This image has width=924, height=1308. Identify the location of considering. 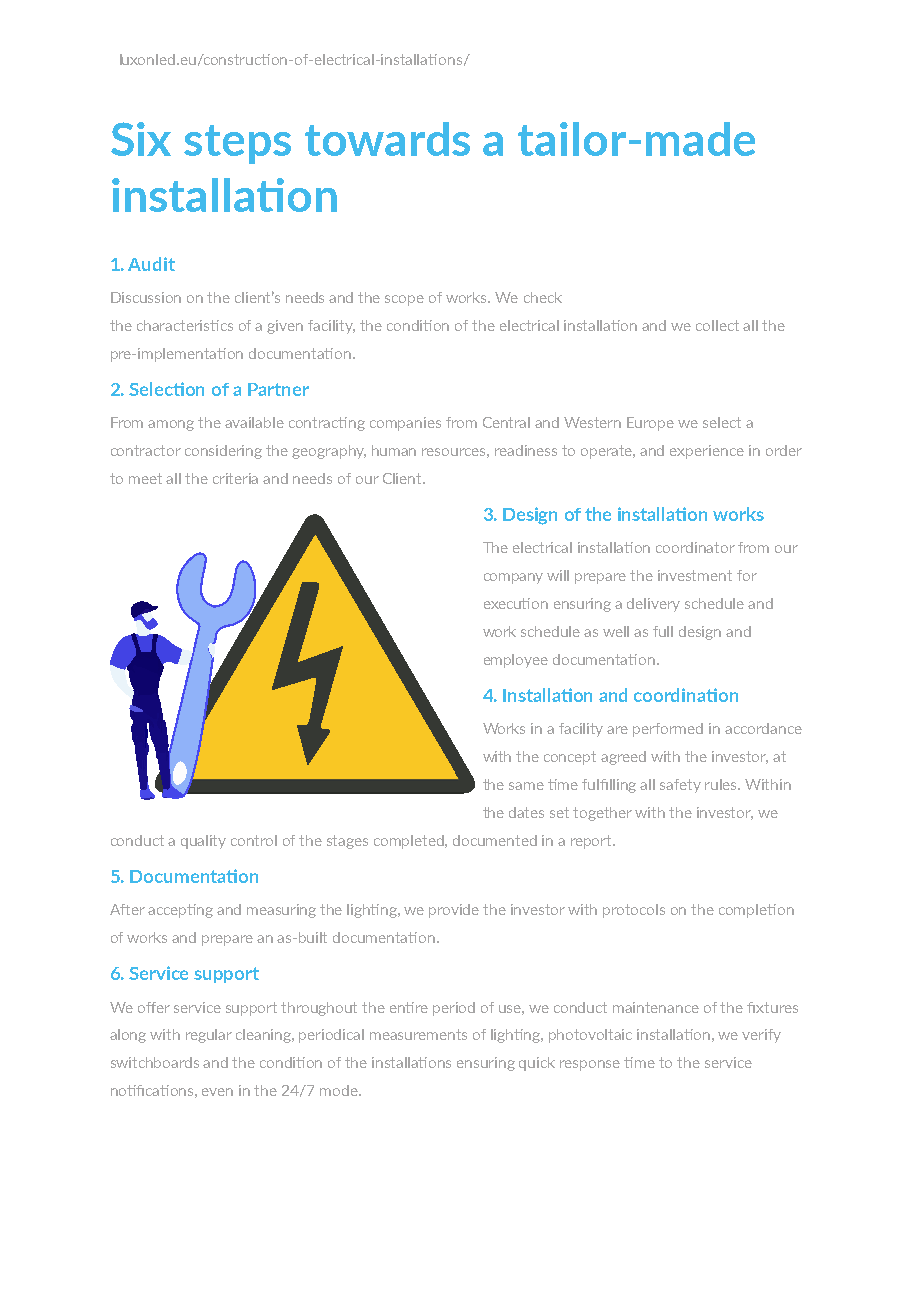
(223, 452).
